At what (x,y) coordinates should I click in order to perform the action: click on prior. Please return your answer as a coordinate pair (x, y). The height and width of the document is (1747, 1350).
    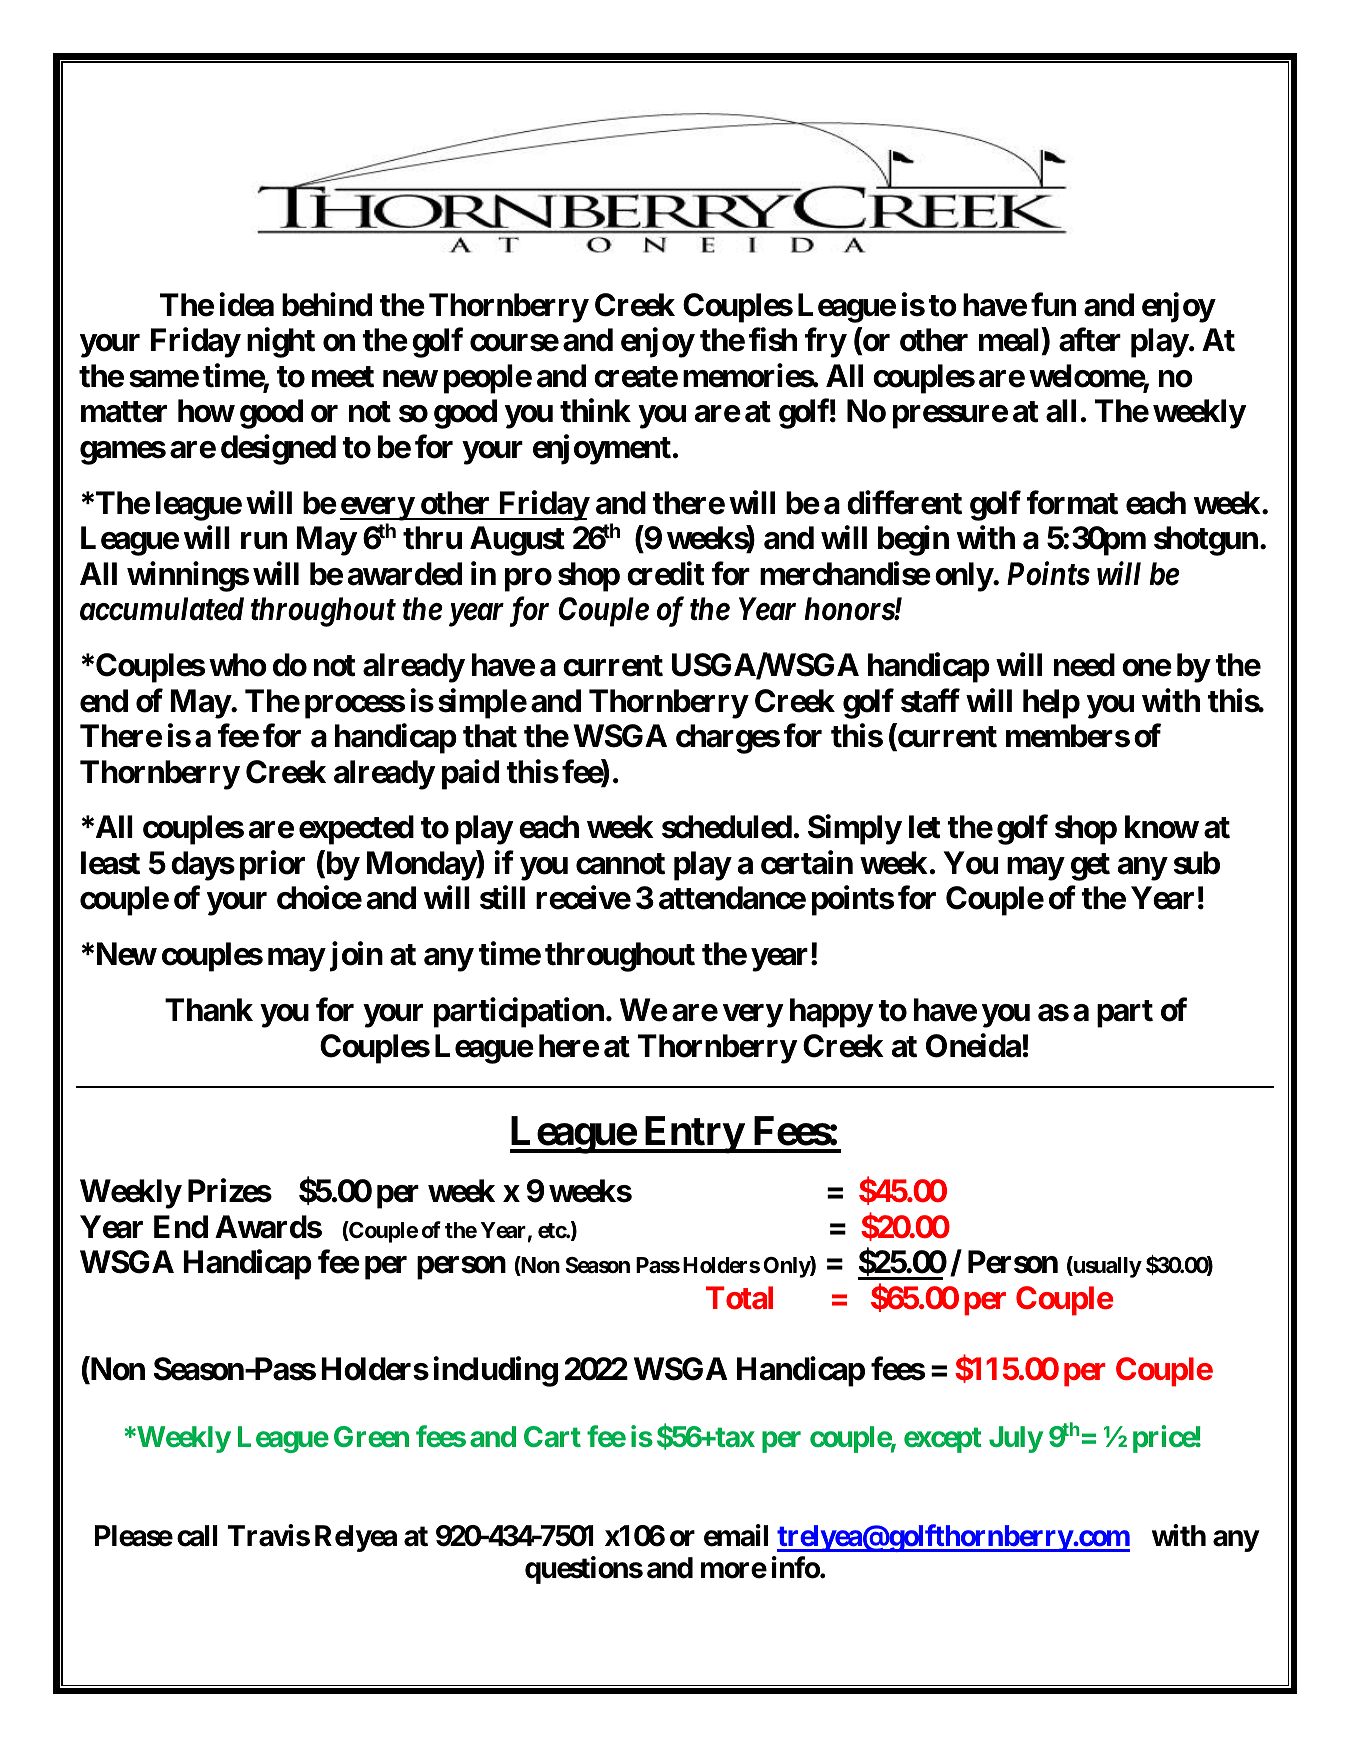
    Looking at the image, I should click on (272, 866).
